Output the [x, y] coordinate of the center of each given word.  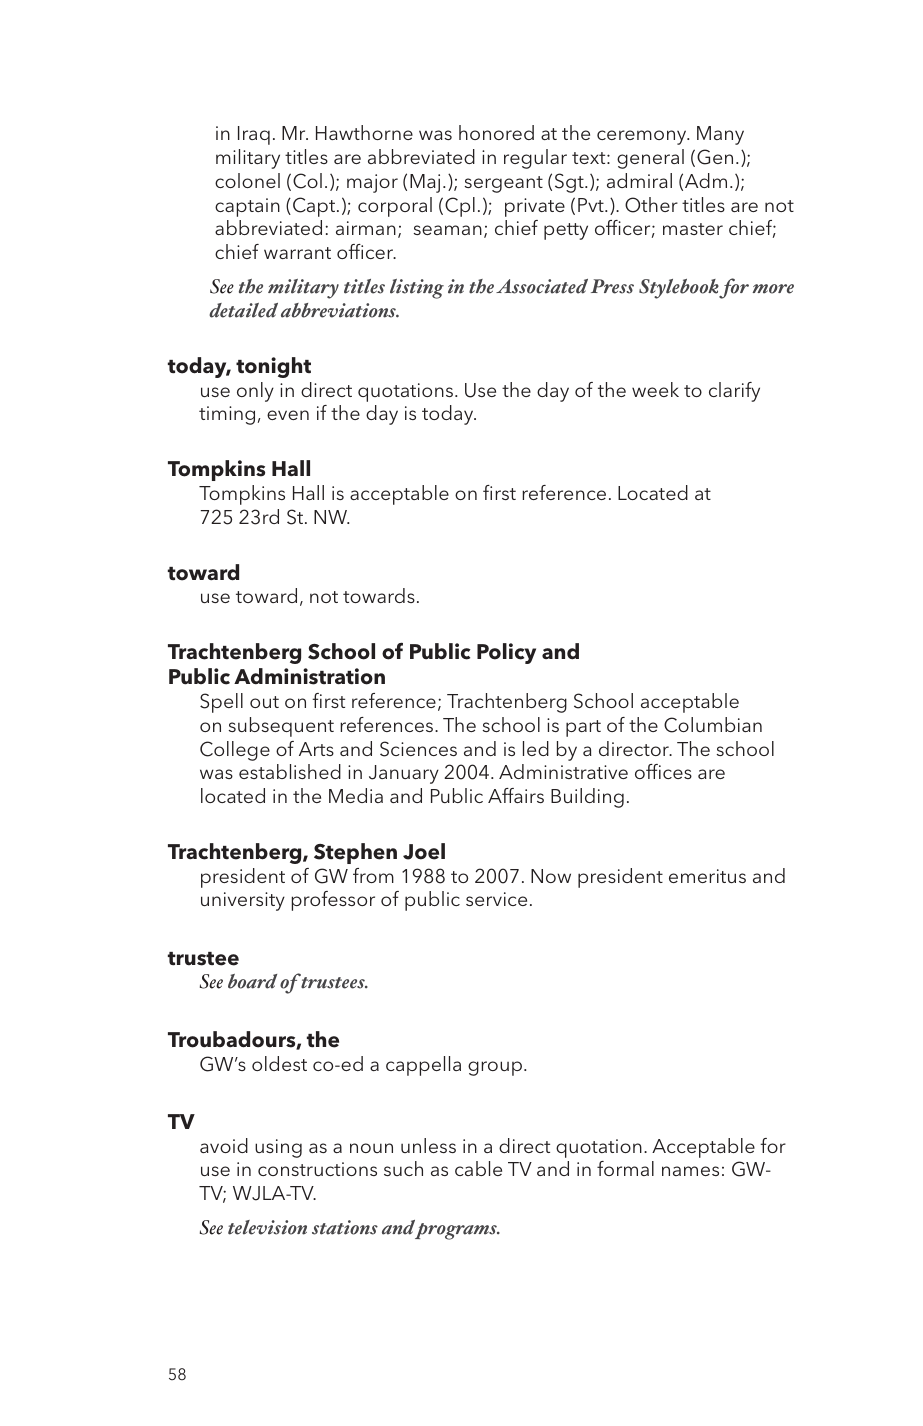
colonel [247, 180]
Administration [309, 676]
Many [720, 135]
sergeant [504, 184]
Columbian [713, 725]
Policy [506, 653]
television [267, 1227]
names [690, 1171]
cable [478, 1168]
